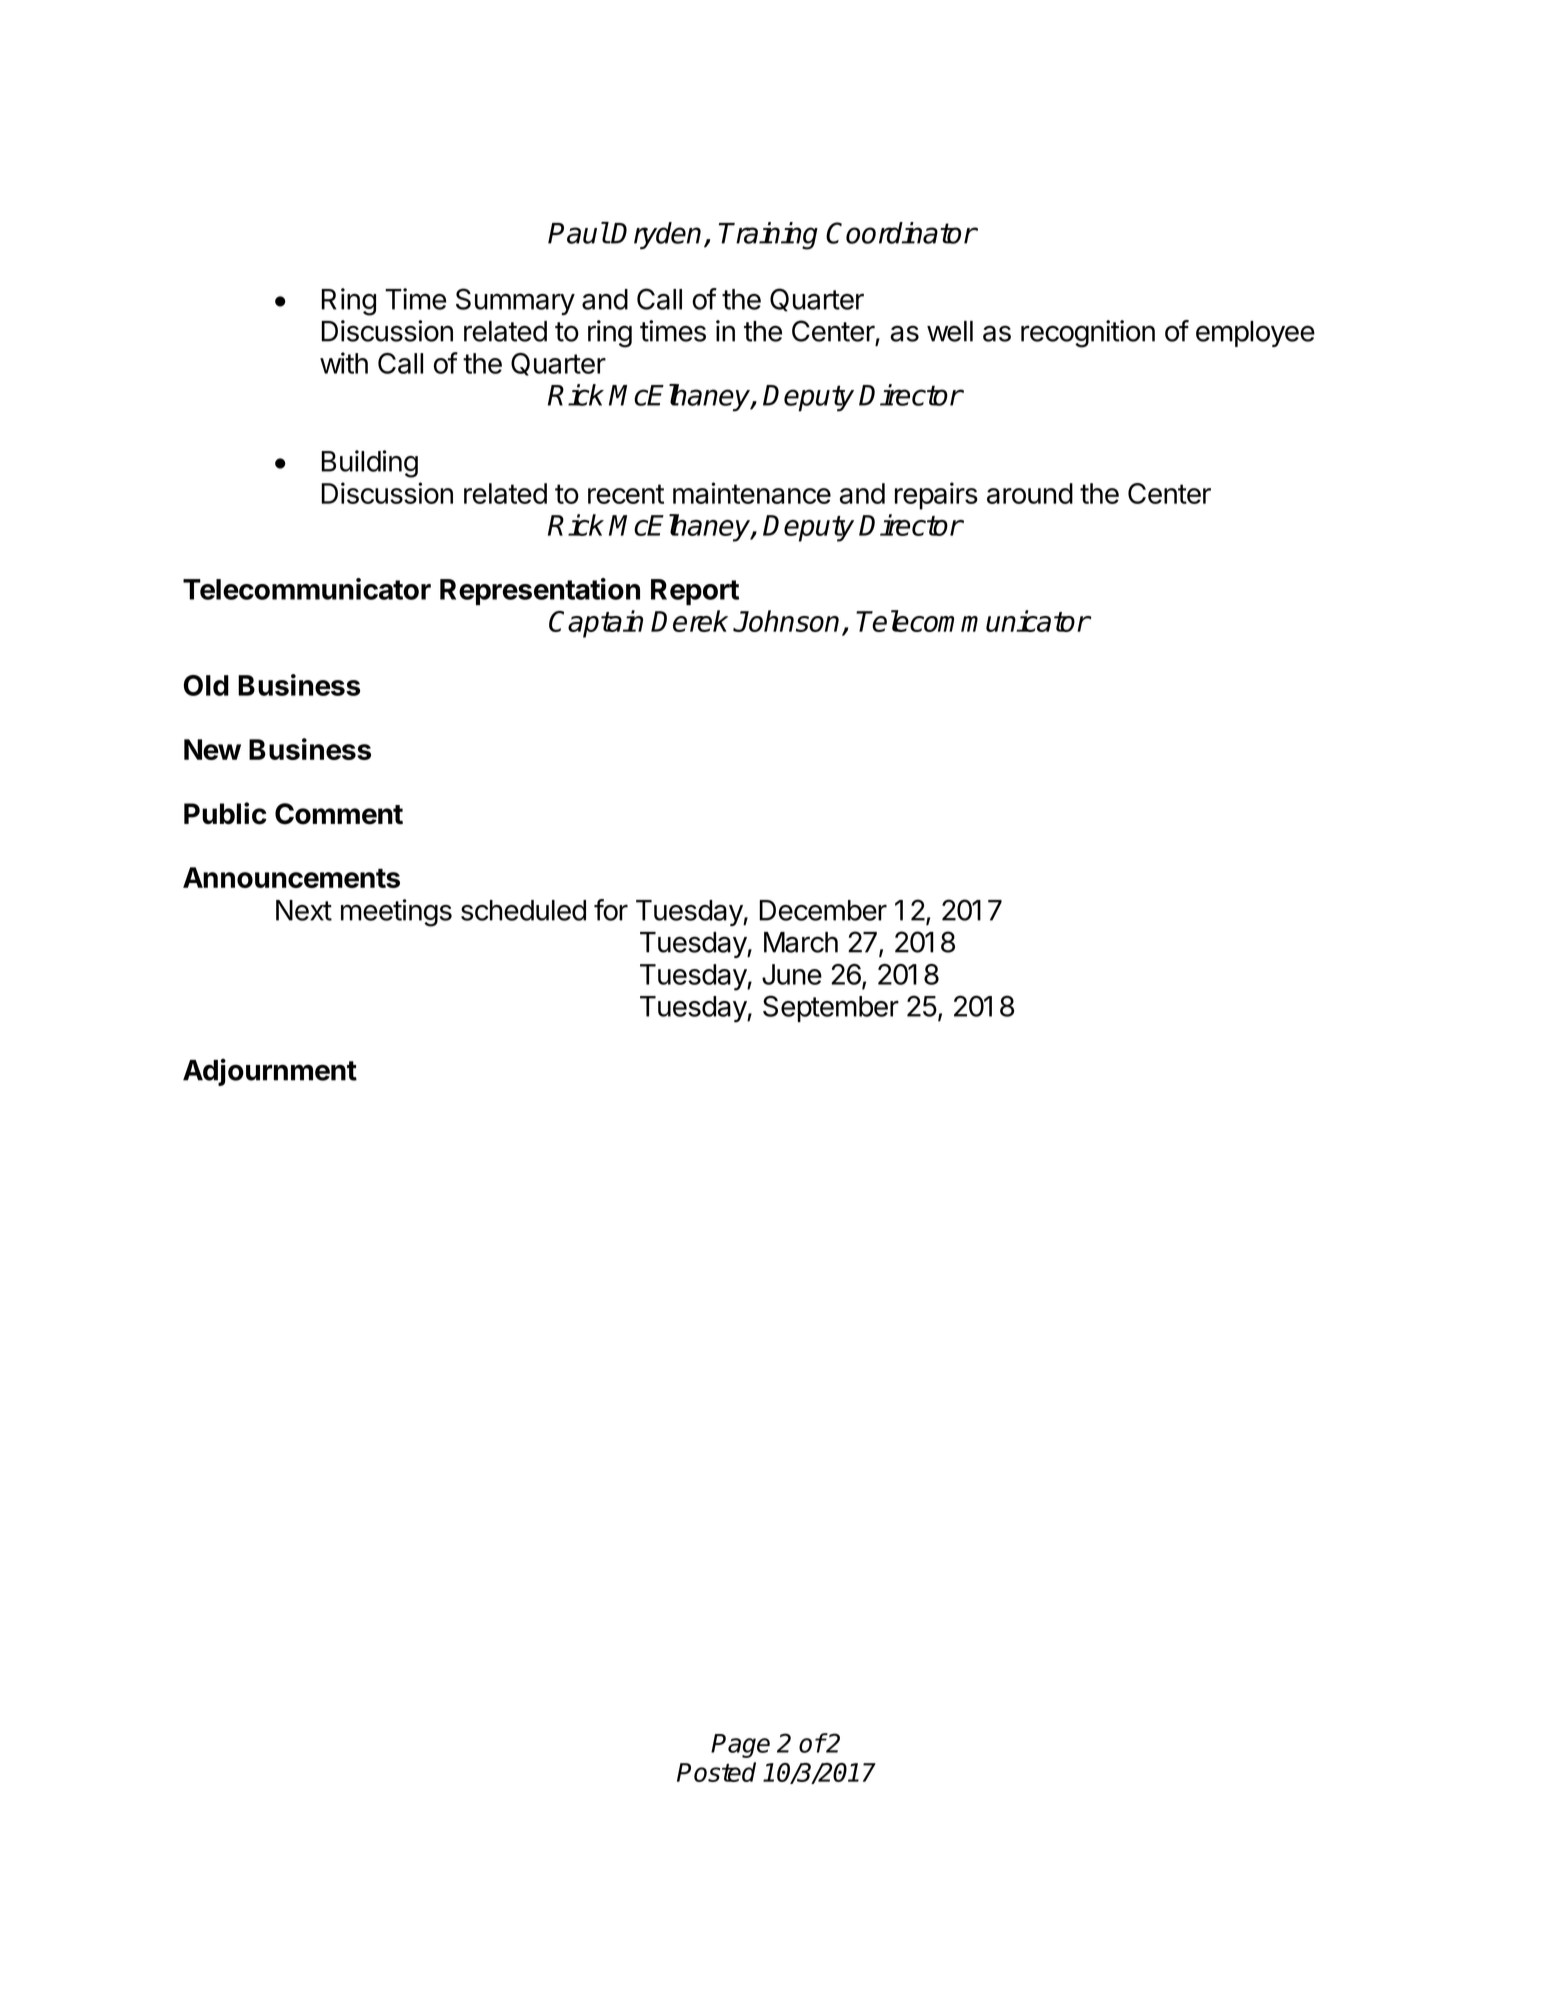  What do you see at coordinates (1030, 493) in the screenshot?
I see `around` at bounding box center [1030, 493].
